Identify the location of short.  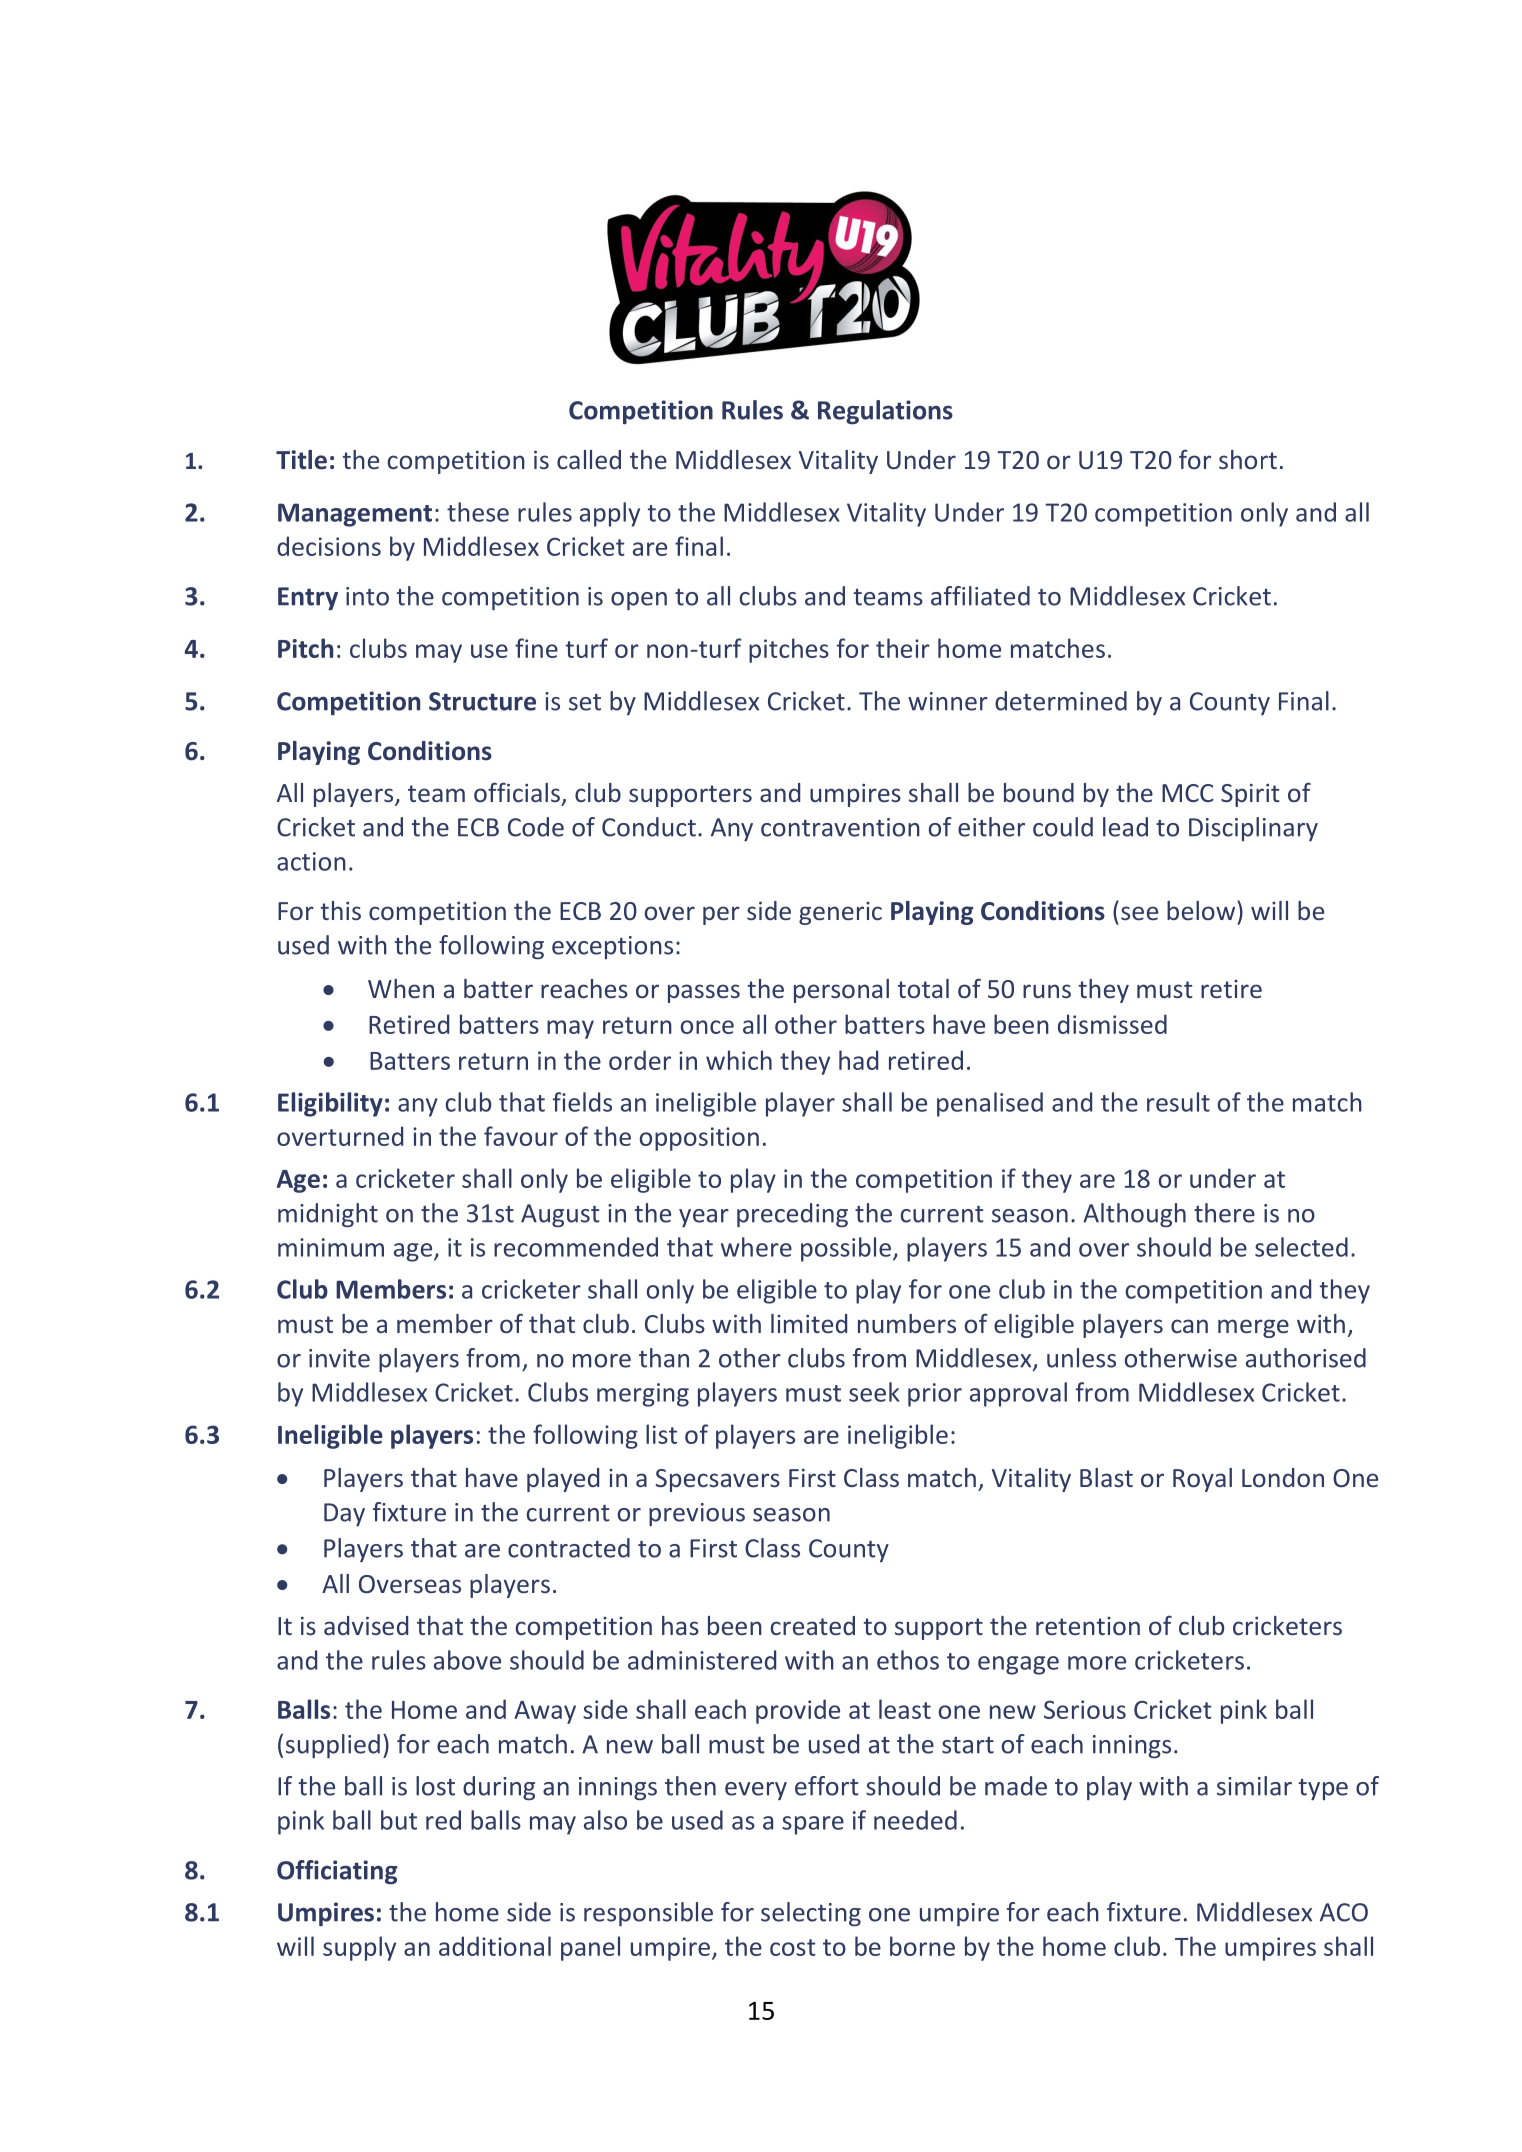
(1248, 459).
